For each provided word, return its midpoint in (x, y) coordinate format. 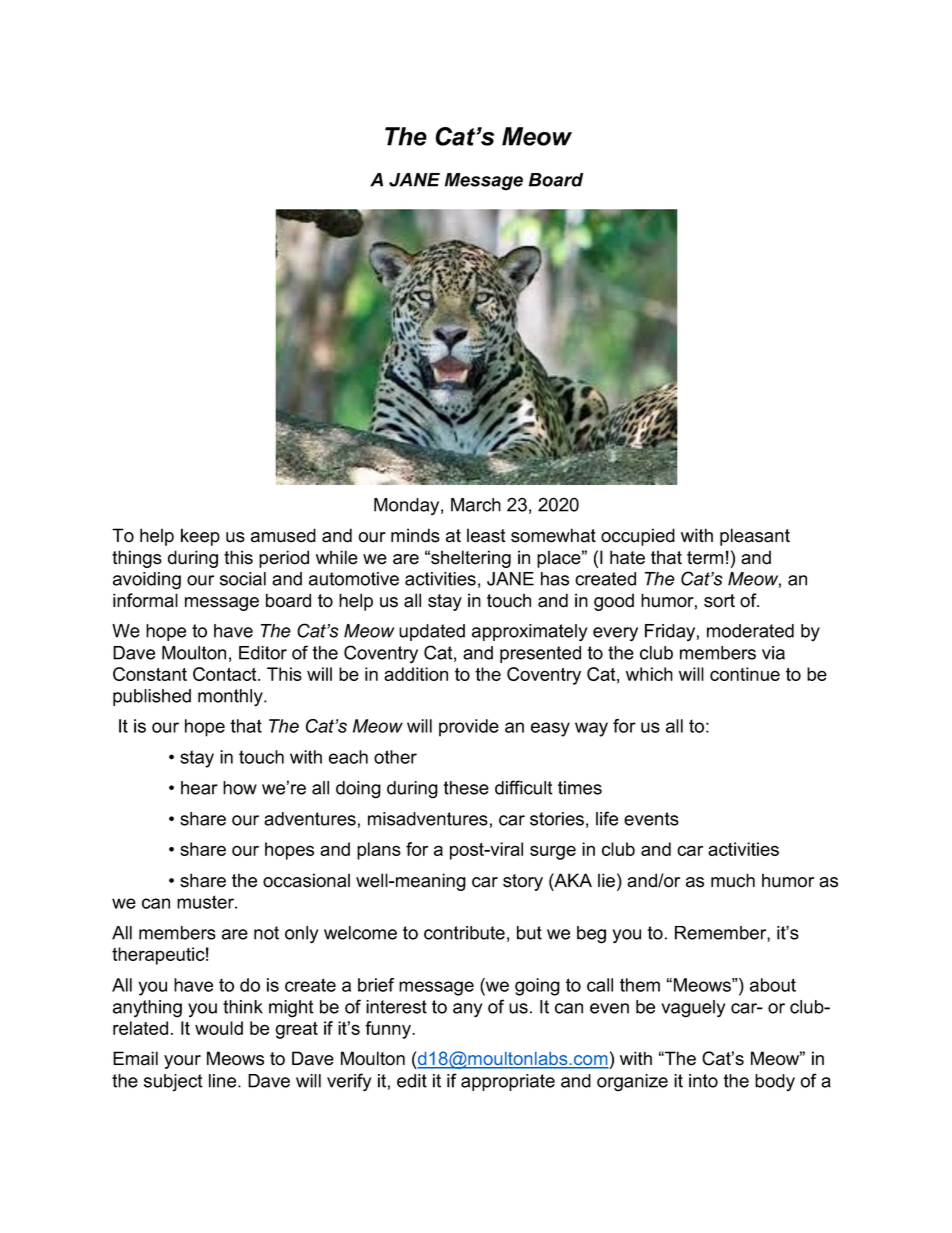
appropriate (508, 1082)
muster (206, 902)
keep (200, 537)
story (523, 882)
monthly (231, 698)
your (182, 1062)
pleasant (755, 537)
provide (469, 728)
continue (745, 674)
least (486, 535)
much (733, 880)
